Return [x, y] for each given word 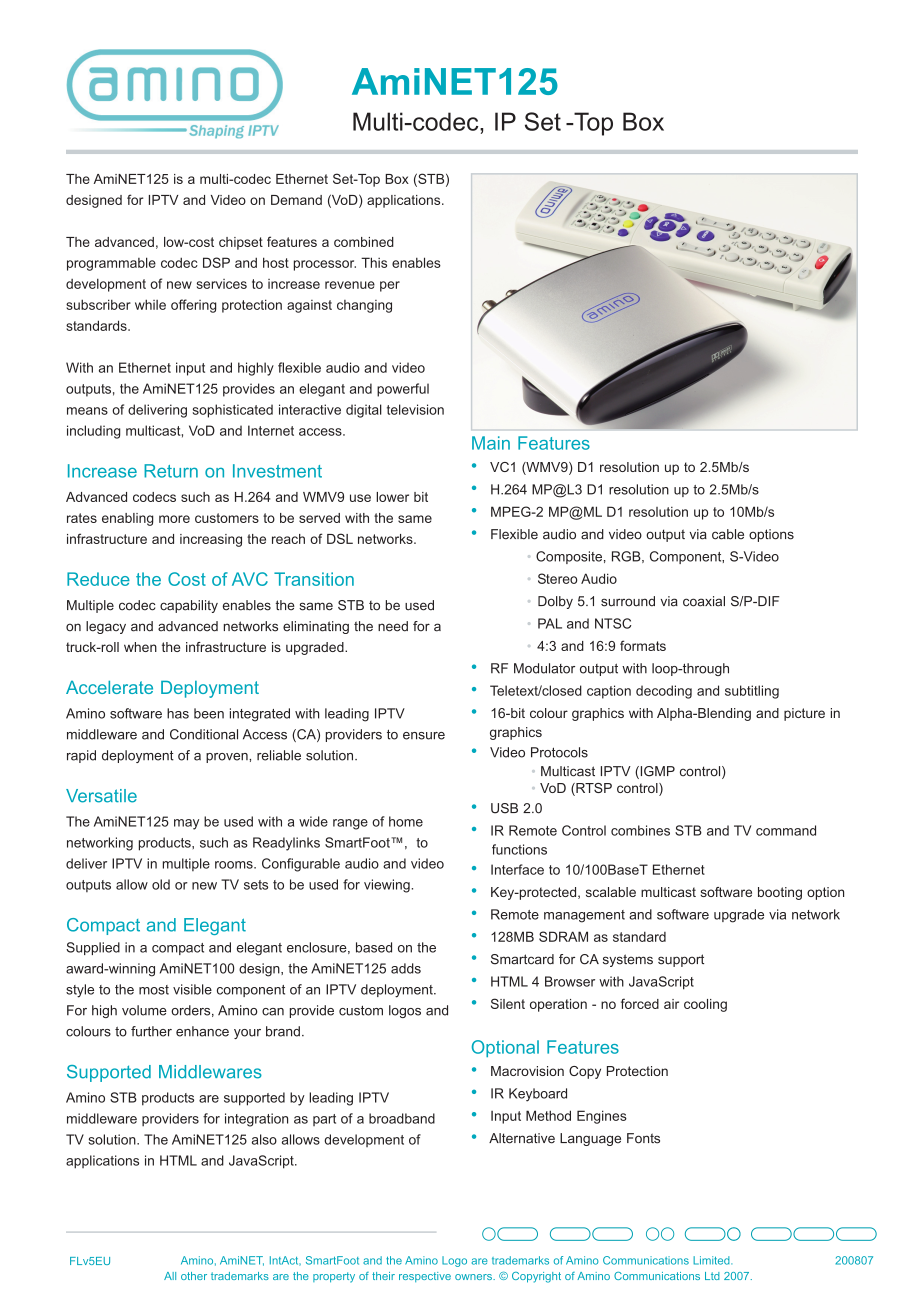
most [154, 990]
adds [406, 968]
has [178, 713]
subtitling [752, 692]
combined [364, 242]
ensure [424, 736]
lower [392, 497]
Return [171, 471]
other [194, 1276]
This [374, 262]
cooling [705, 1005]
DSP [216, 262]
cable [728, 534]
